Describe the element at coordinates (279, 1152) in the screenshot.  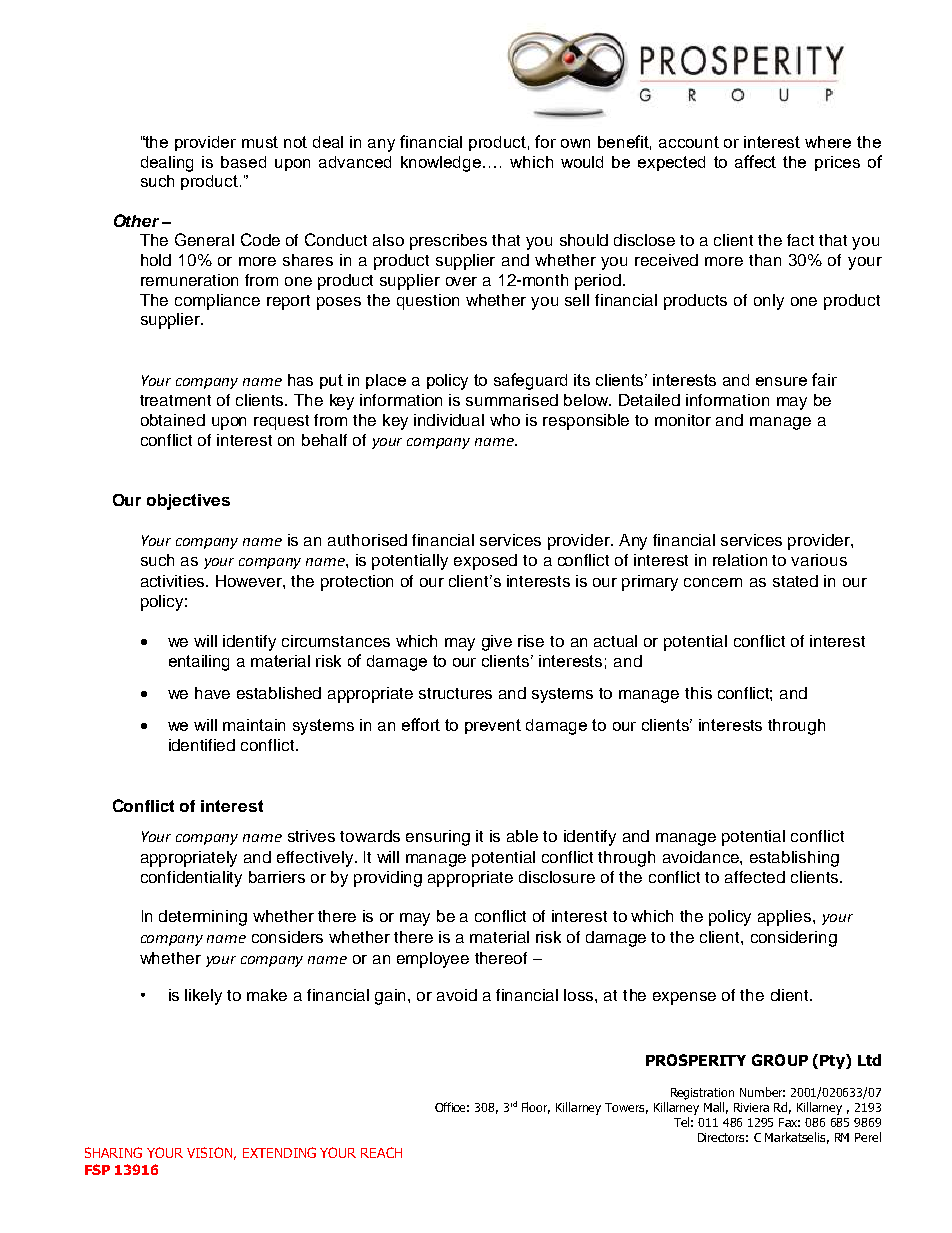
I see `EXTENDING` at that location.
